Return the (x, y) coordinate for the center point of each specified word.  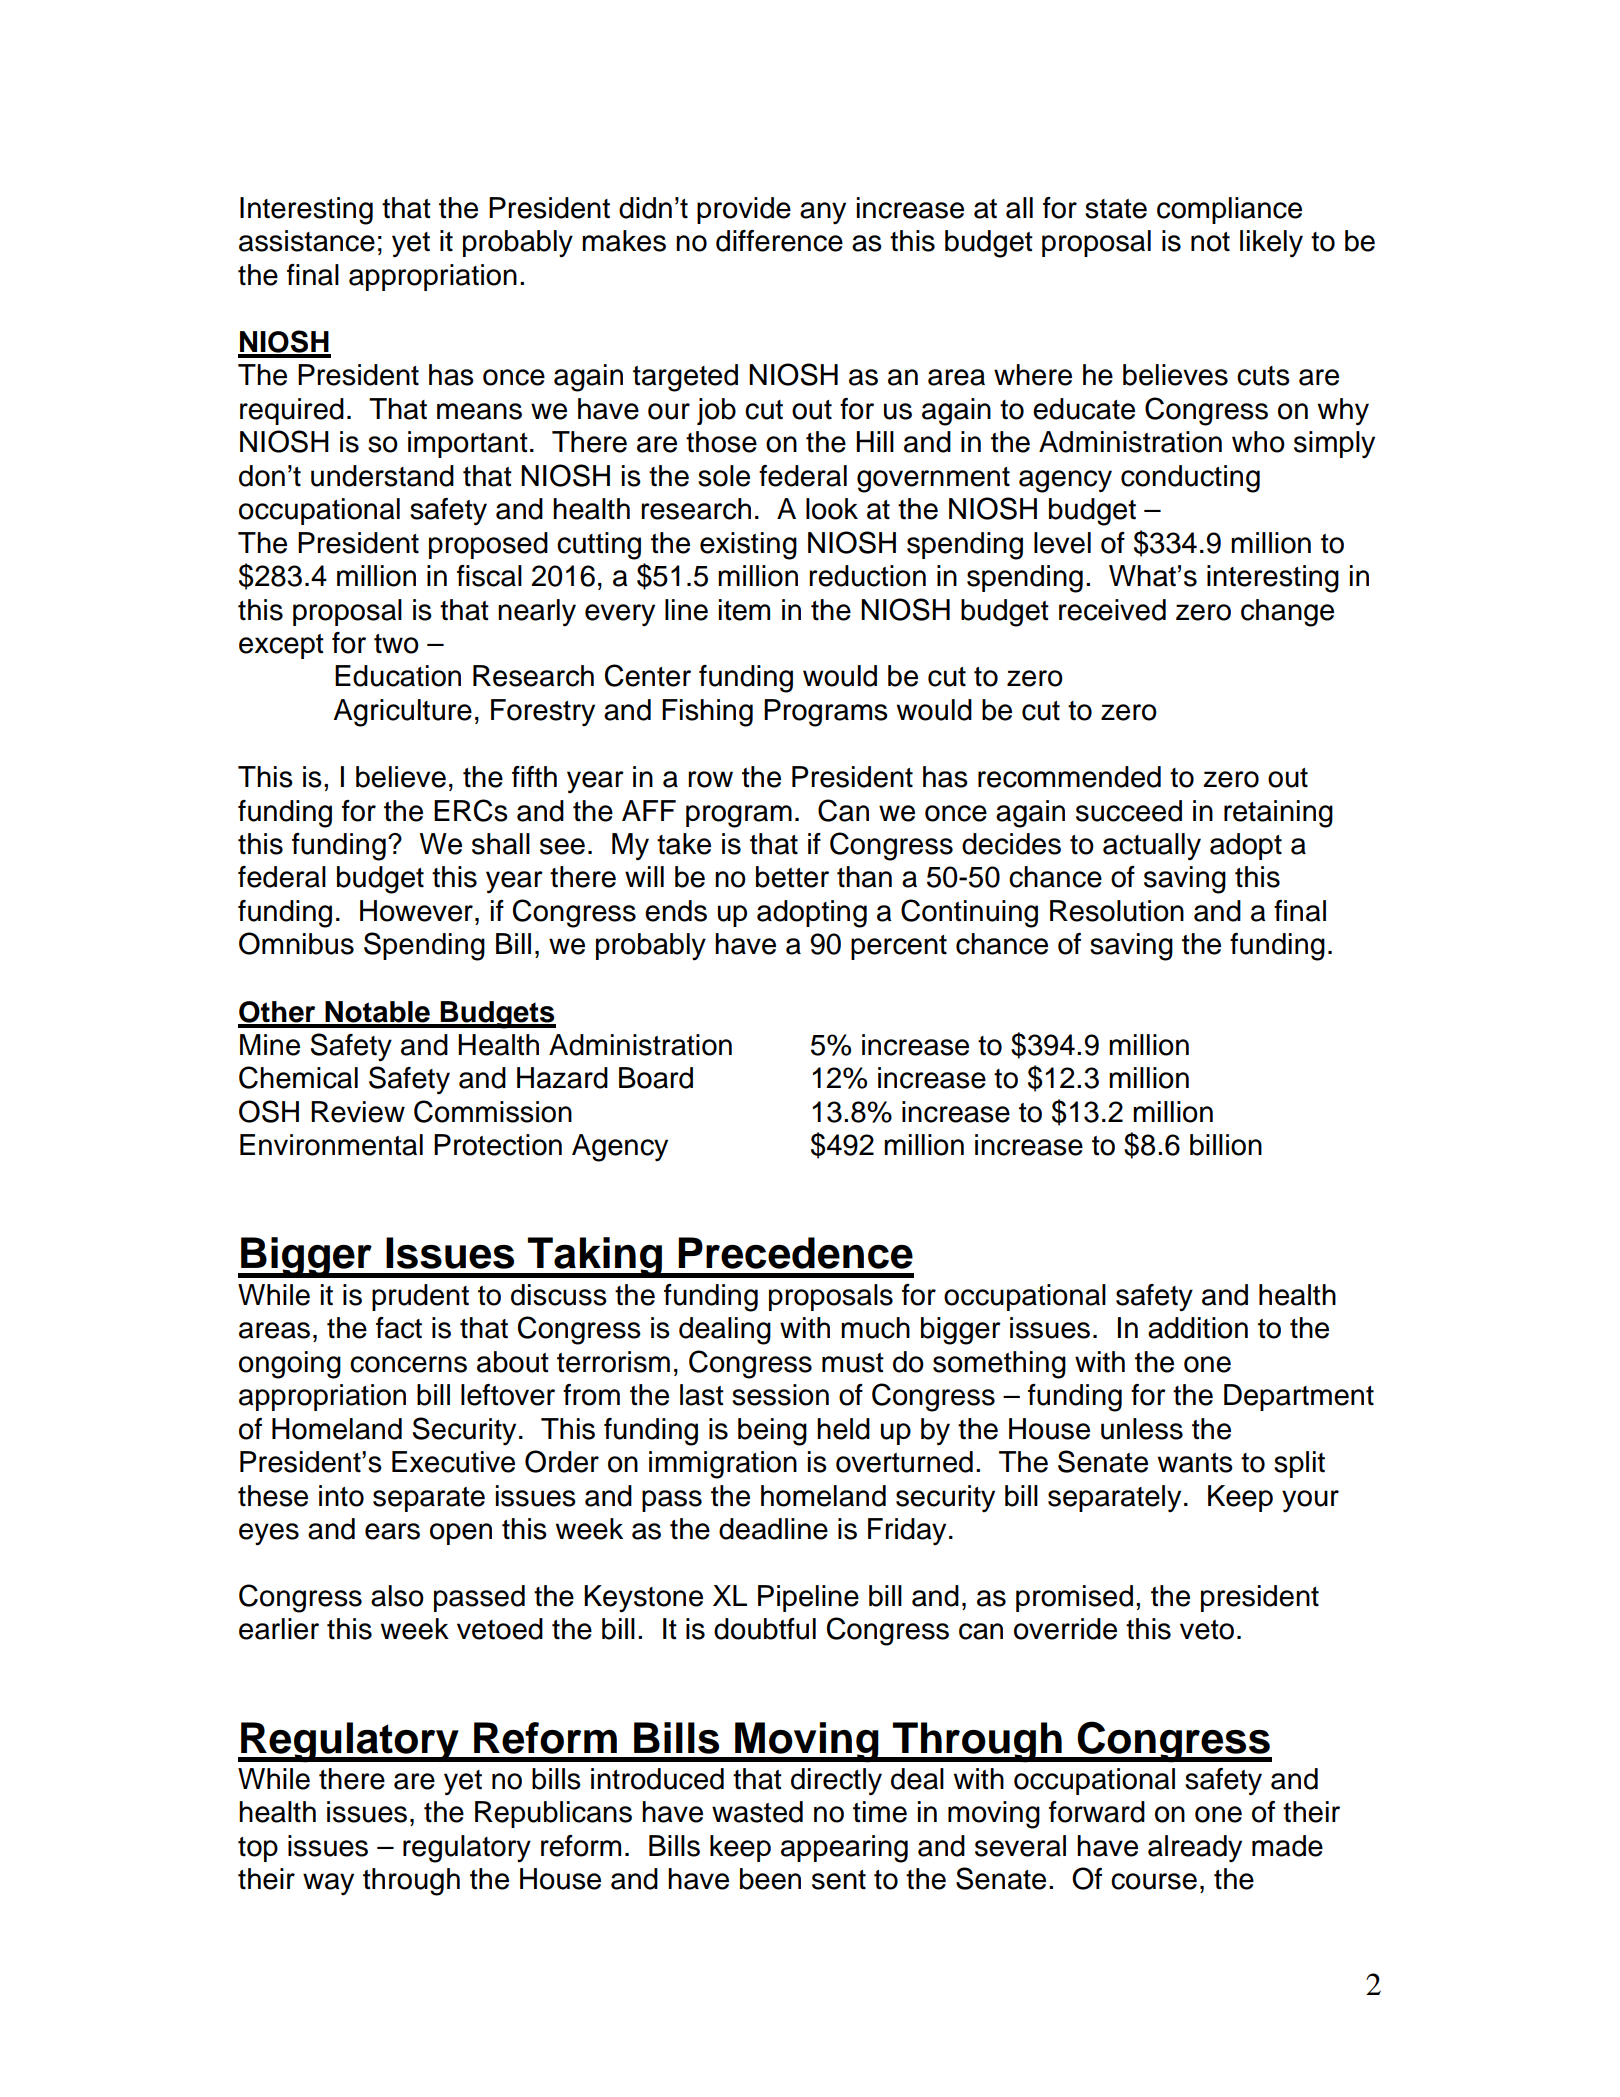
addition (1198, 1328)
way (328, 1884)
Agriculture (402, 713)
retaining (1278, 814)
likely (1271, 244)
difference (779, 241)
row (710, 779)
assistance (307, 241)
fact (399, 1328)
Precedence (795, 1253)
